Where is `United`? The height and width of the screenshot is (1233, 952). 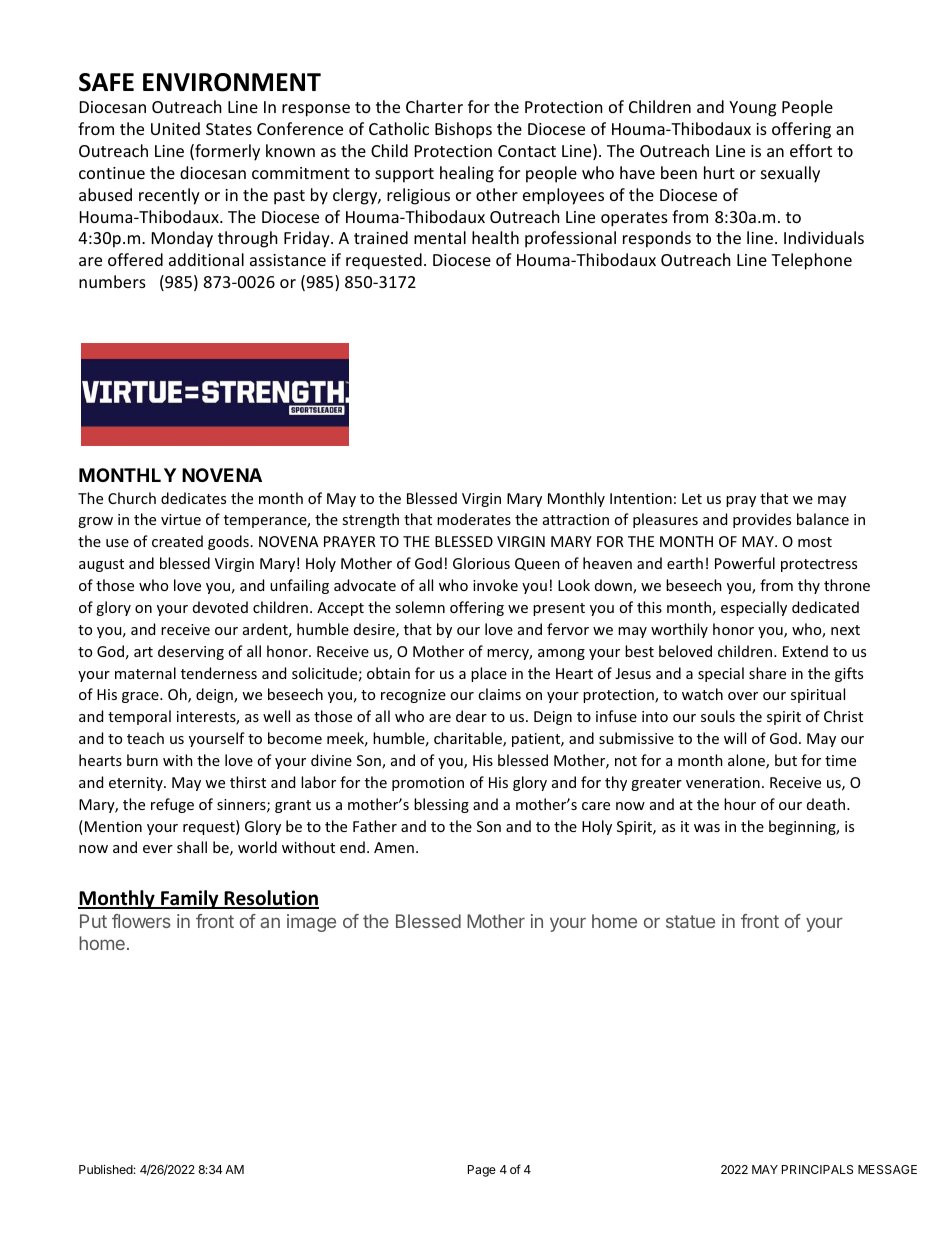
United is located at coordinates (175, 128).
